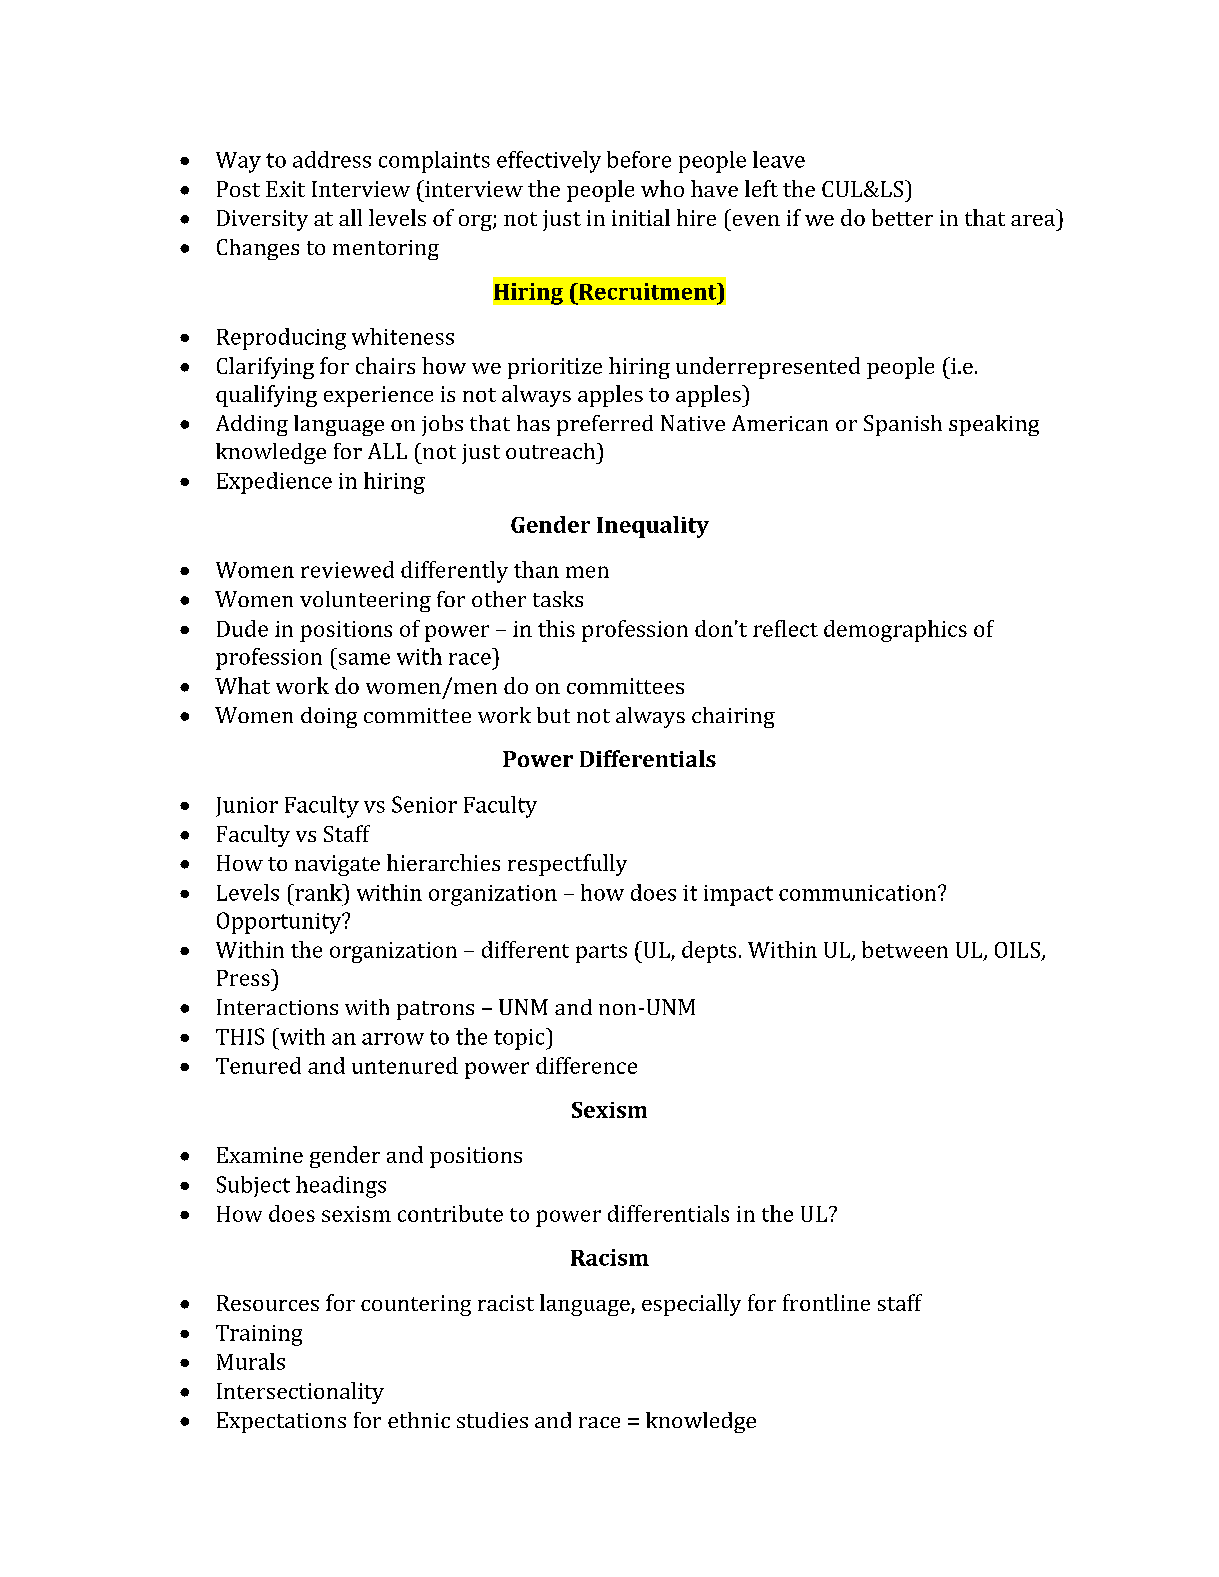  Describe the element at coordinates (347, 569) in the image. I see `reviewed` at that location.
